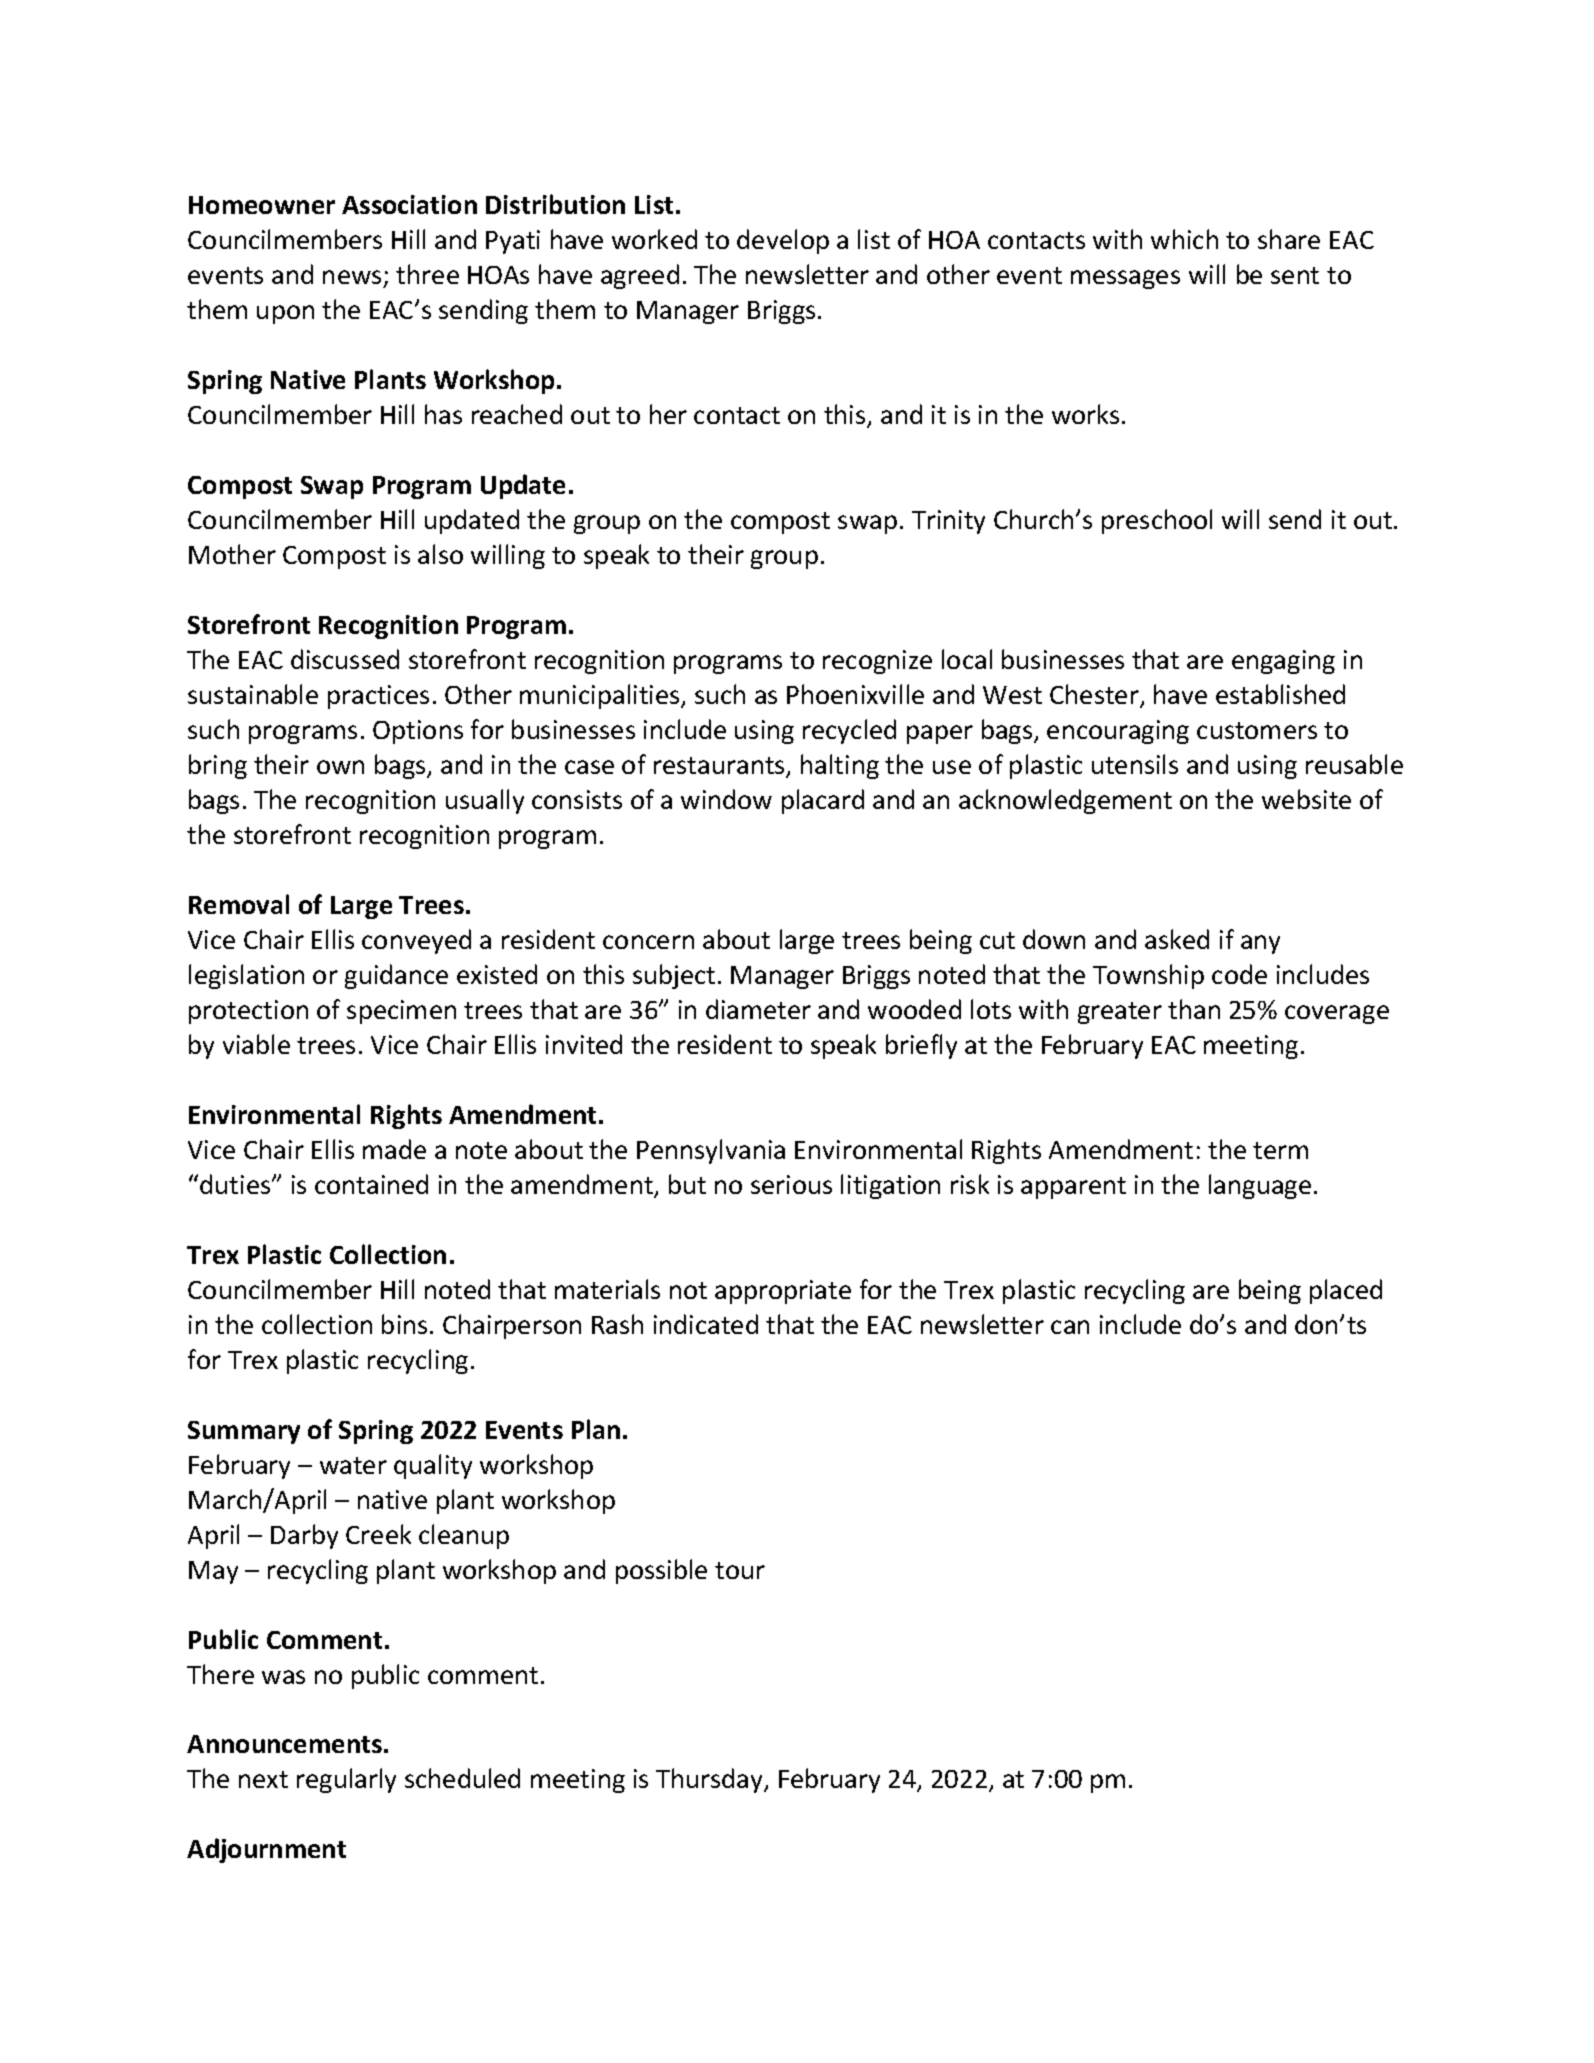 The height and width of the screenshot is (2063, 1594). I want to click on regularly, so click(346, 1780).
